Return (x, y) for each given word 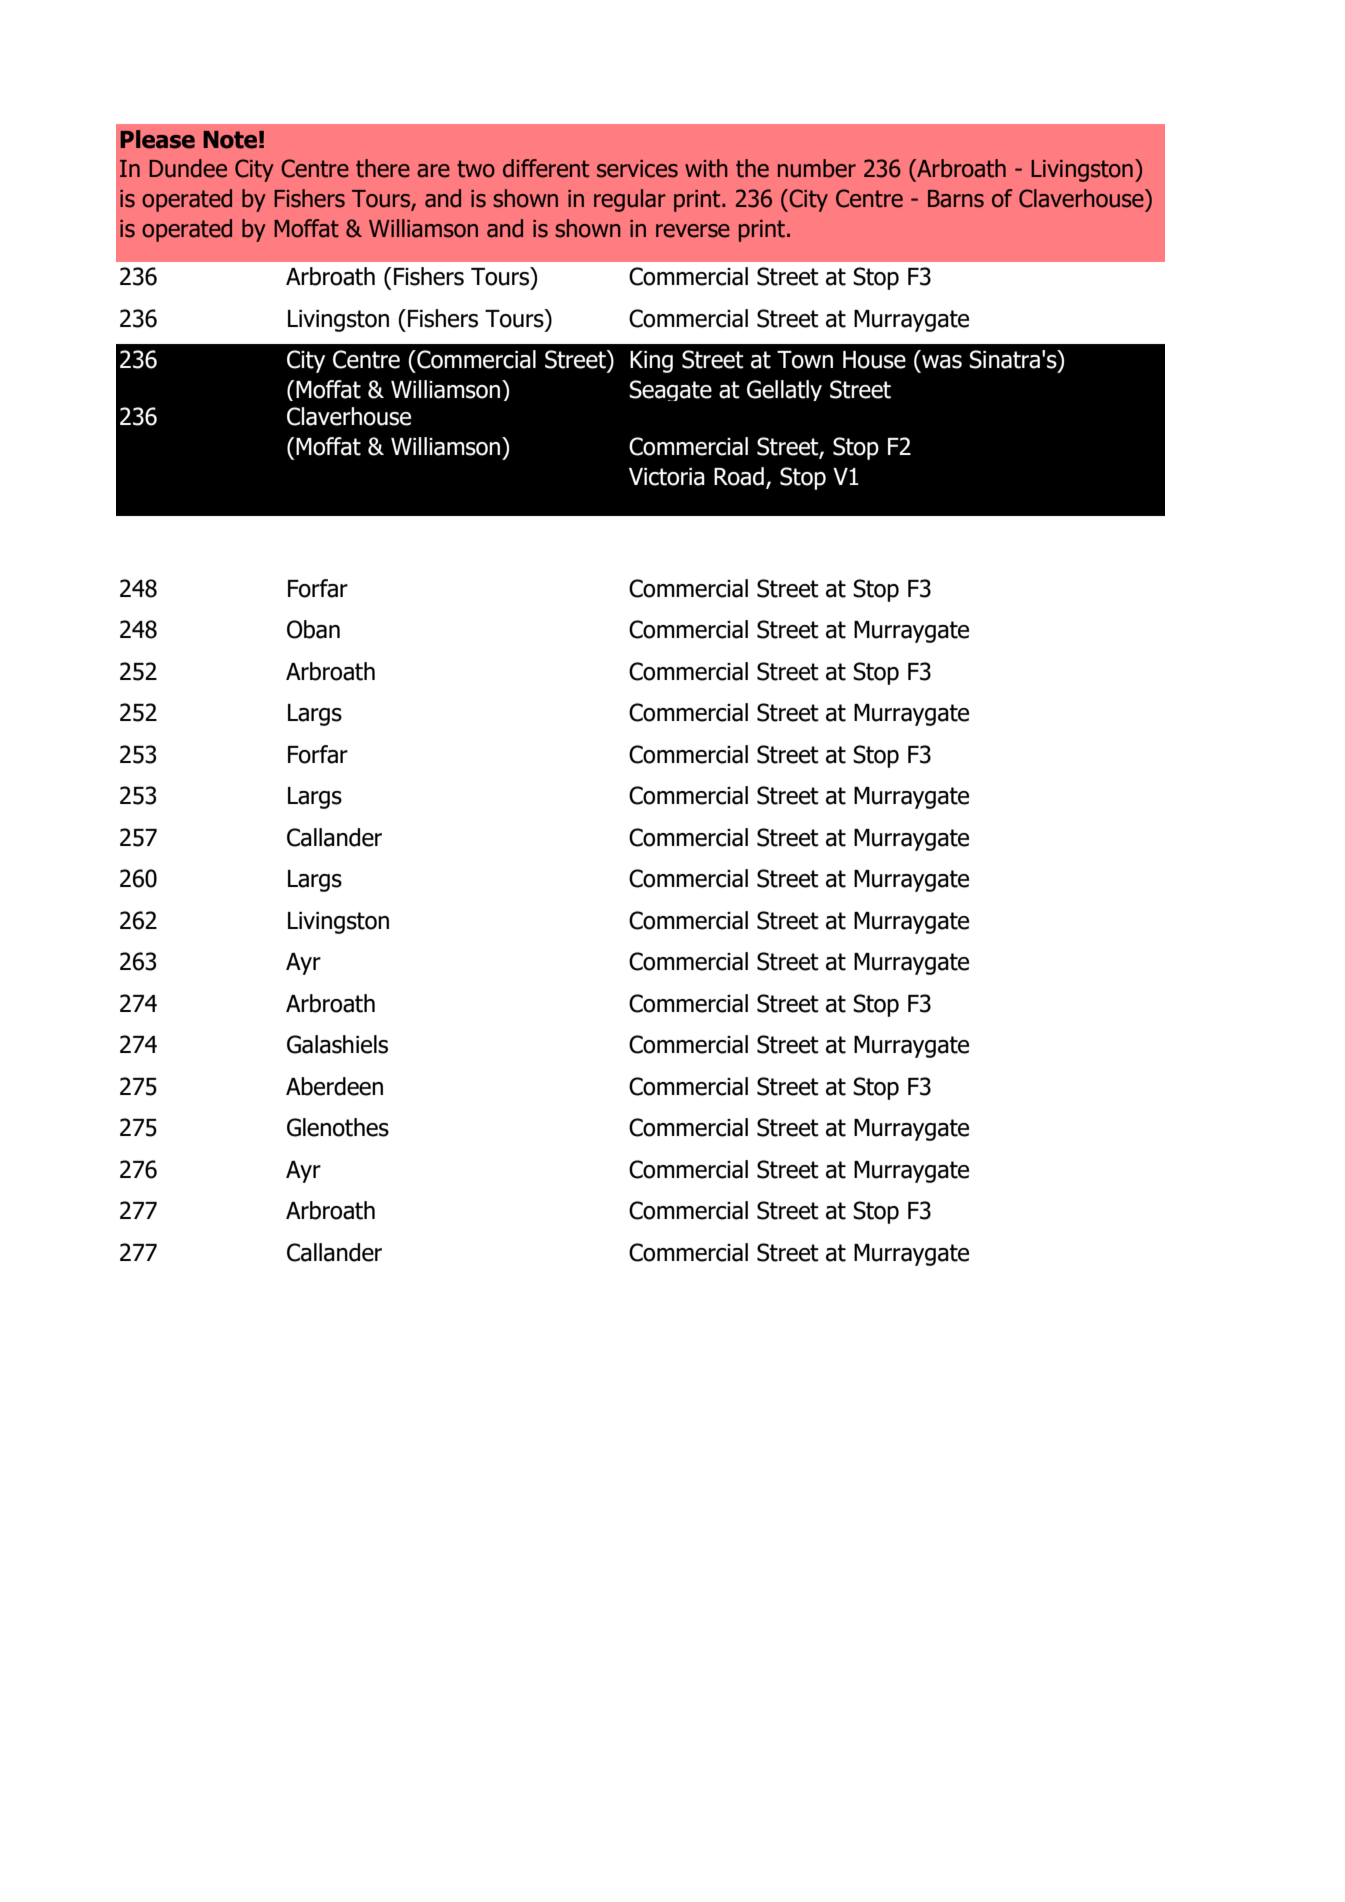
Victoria (667, 477)
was (942, 362)
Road (739, 476)
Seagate (670, 390)
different (546, 168)
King (651, 362)
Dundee (188, 168)
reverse (693, 231)
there (383, 168)
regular (630, 200)
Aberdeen (334, 1086)
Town (805, 360)
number (817, 168)
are (433, 171)
